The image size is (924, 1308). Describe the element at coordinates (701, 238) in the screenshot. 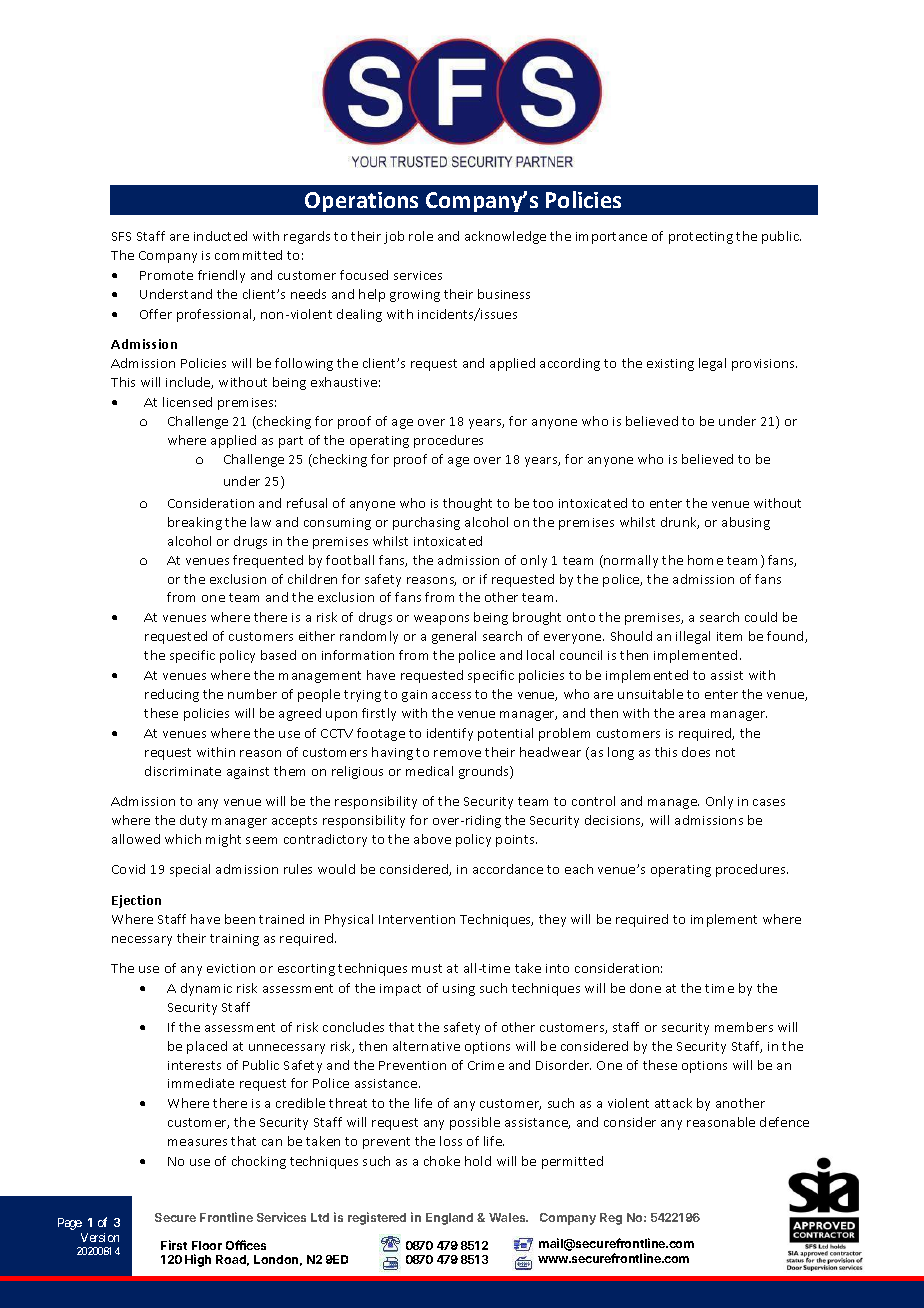

I see `protecting` at that location.
